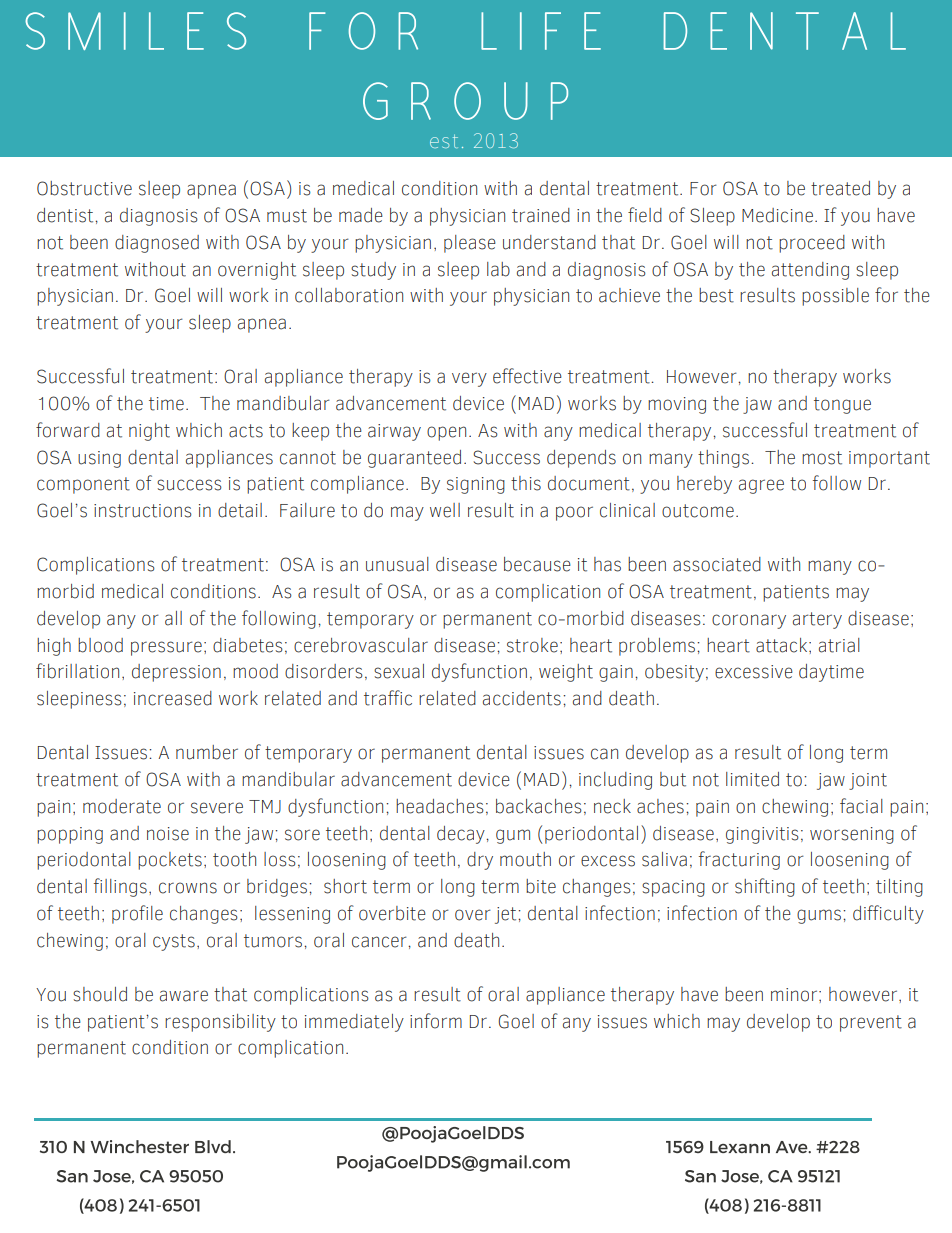 The image size is (952, 1233). What do you see at coordinates (507, 915) in the document?
I see `jet` at bounding box center [507, 915].
